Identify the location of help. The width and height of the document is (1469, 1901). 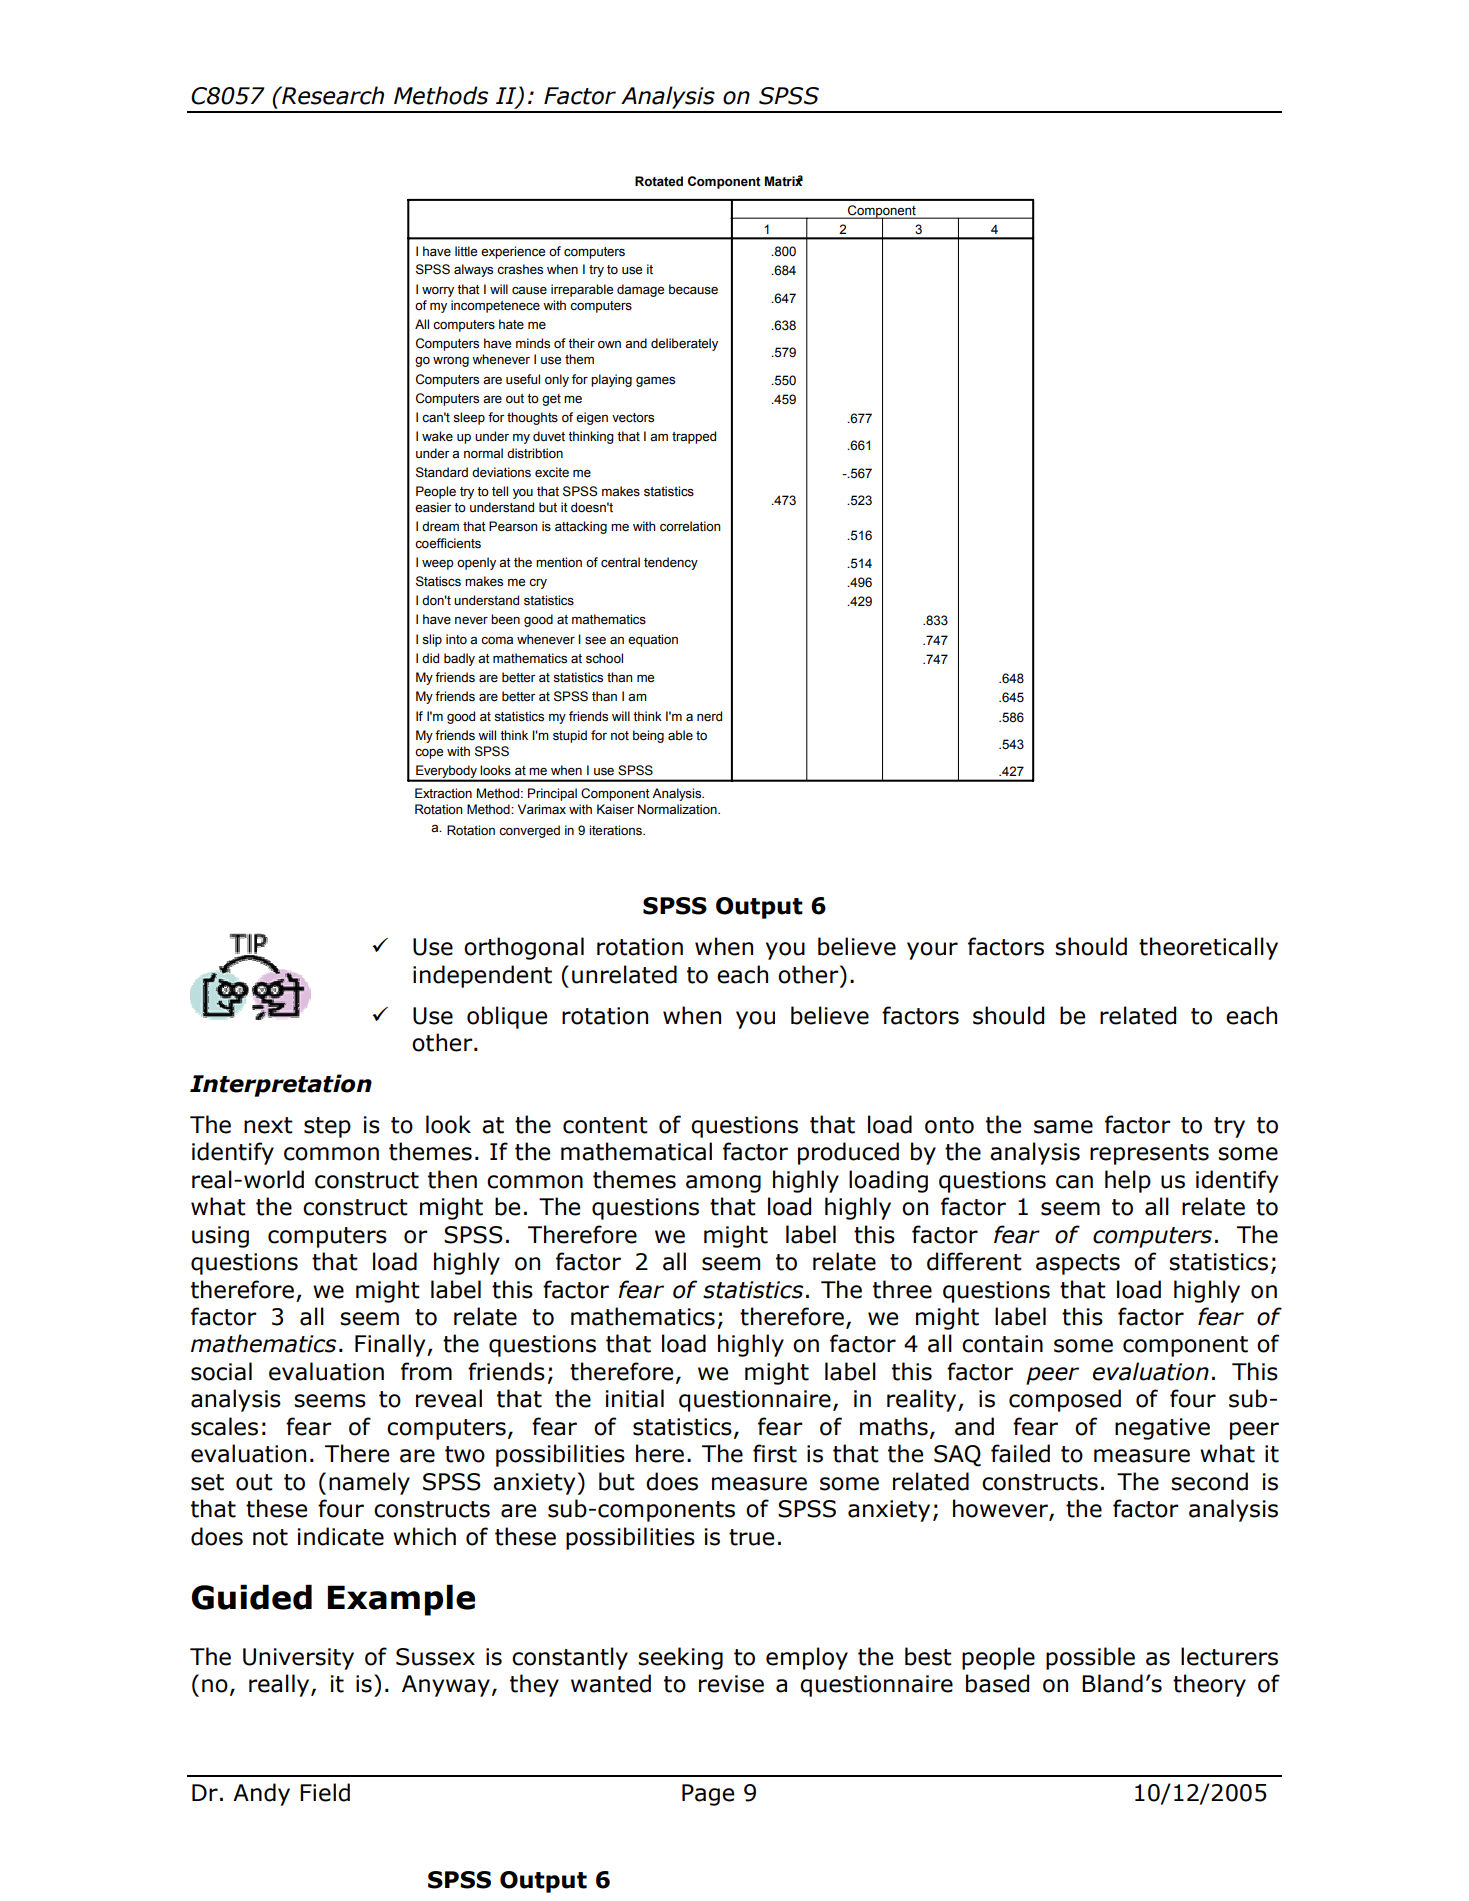
(1128, 1181).
